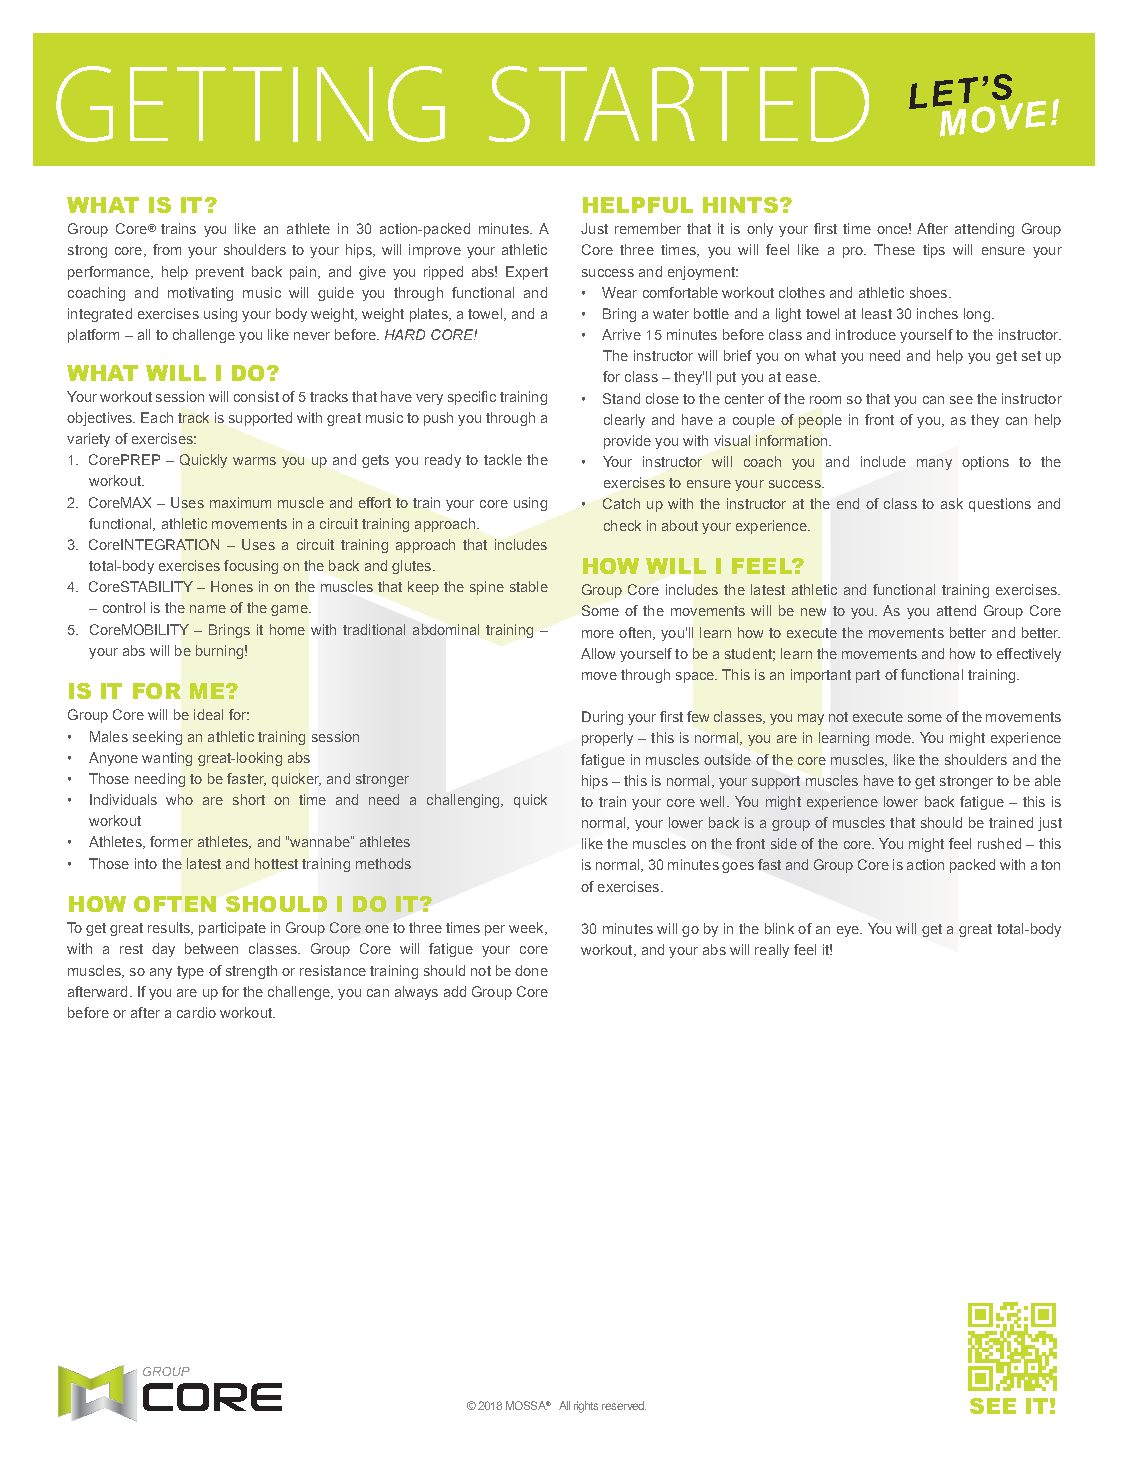  I want to click on between, so click(211, 948).
